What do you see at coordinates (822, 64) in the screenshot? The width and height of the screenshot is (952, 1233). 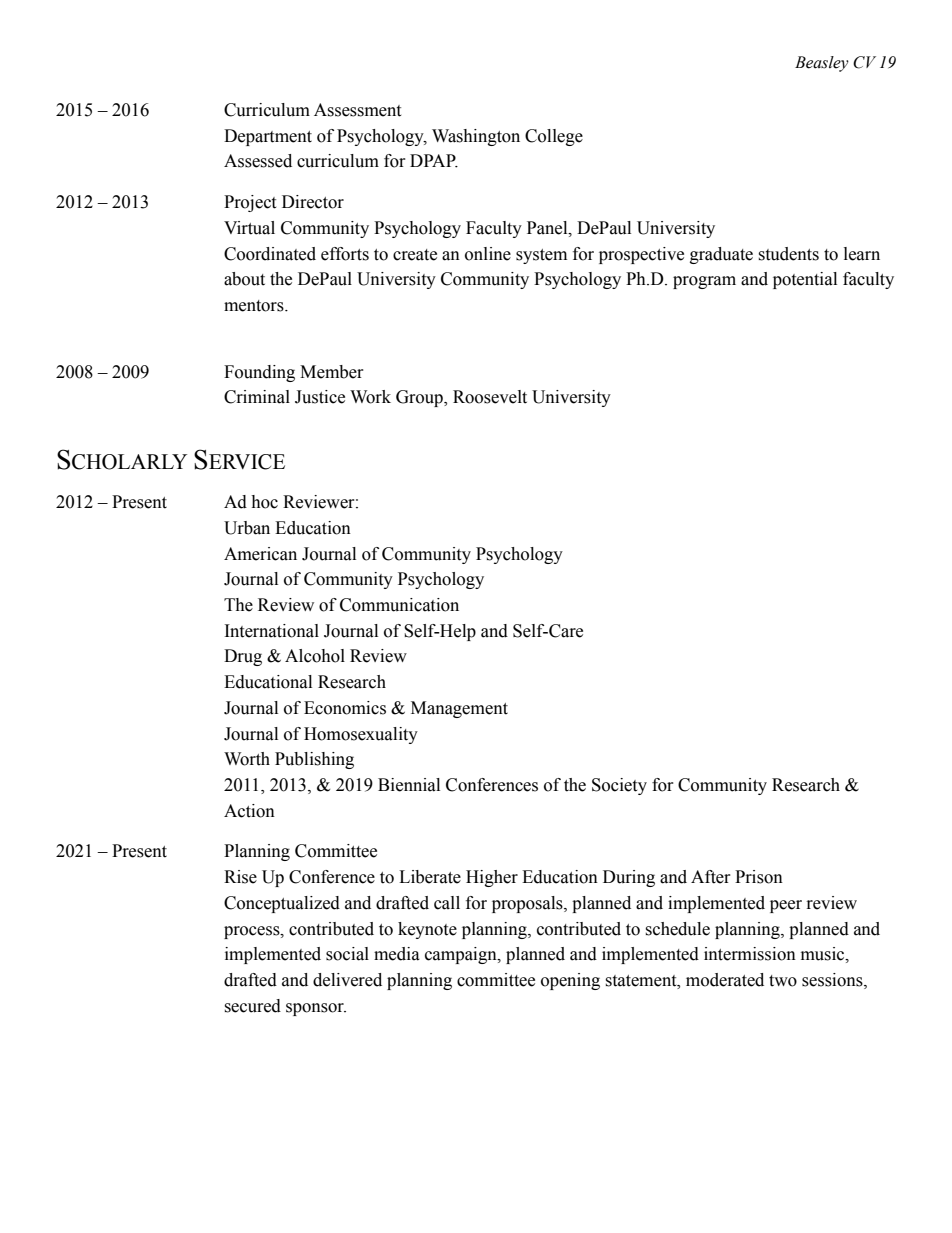 I see `Beasley` at bounding box center [822, 64].
